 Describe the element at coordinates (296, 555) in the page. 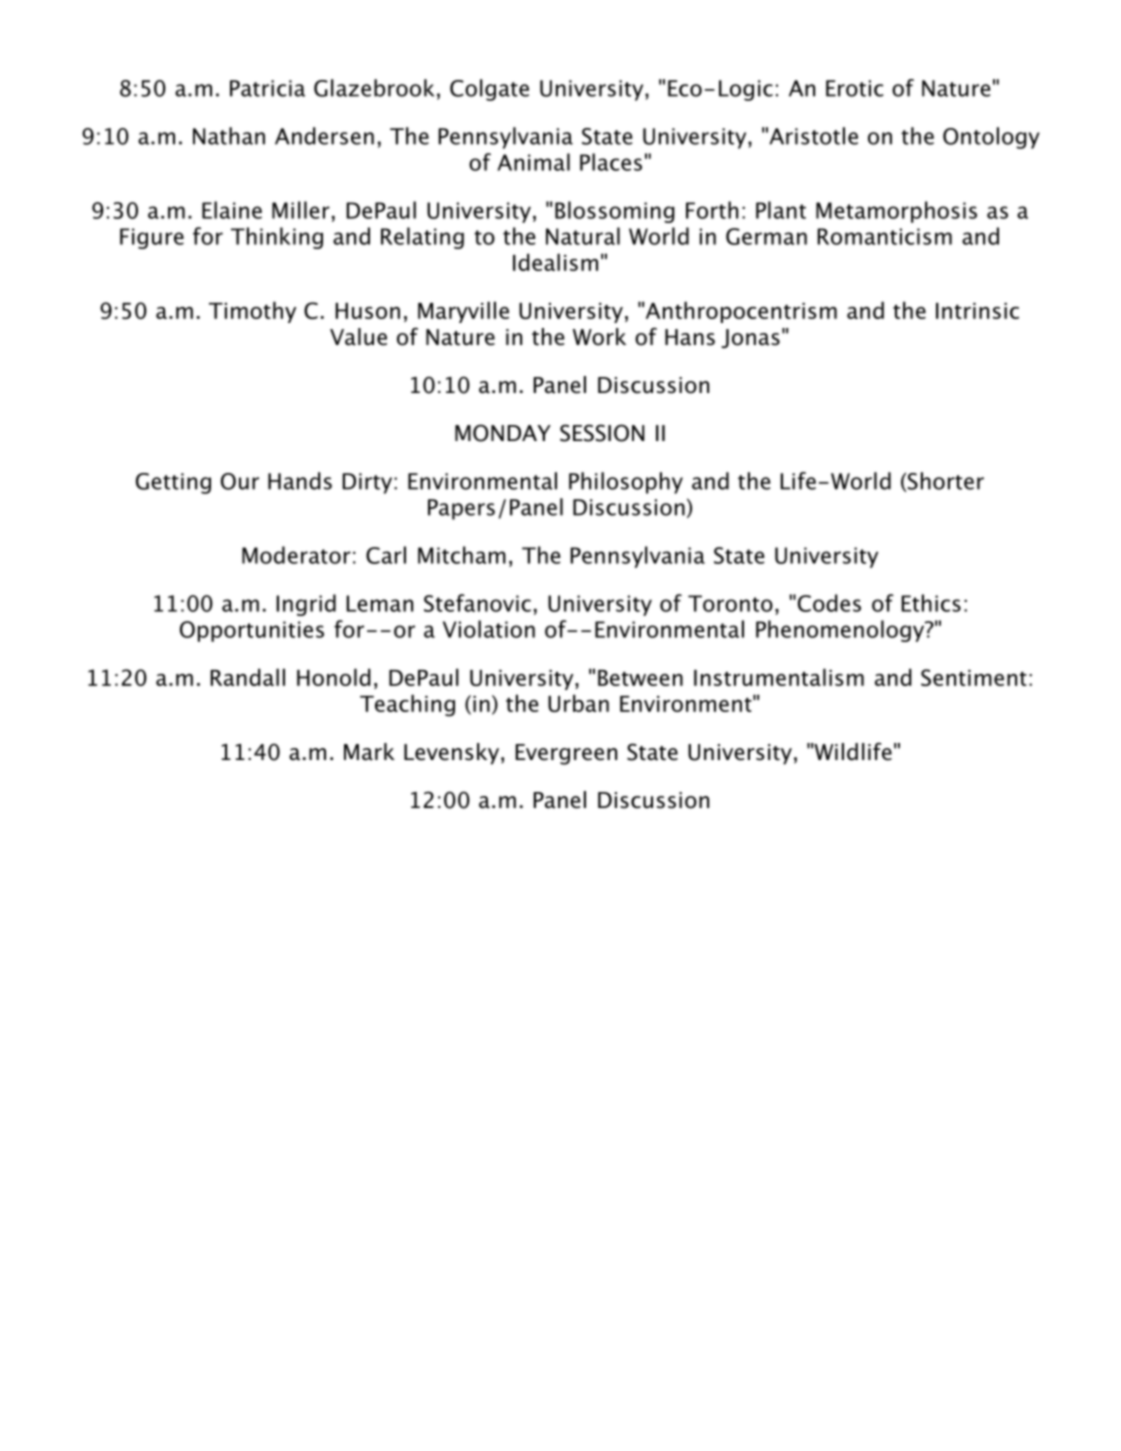

I see `Moderator` at that location.
